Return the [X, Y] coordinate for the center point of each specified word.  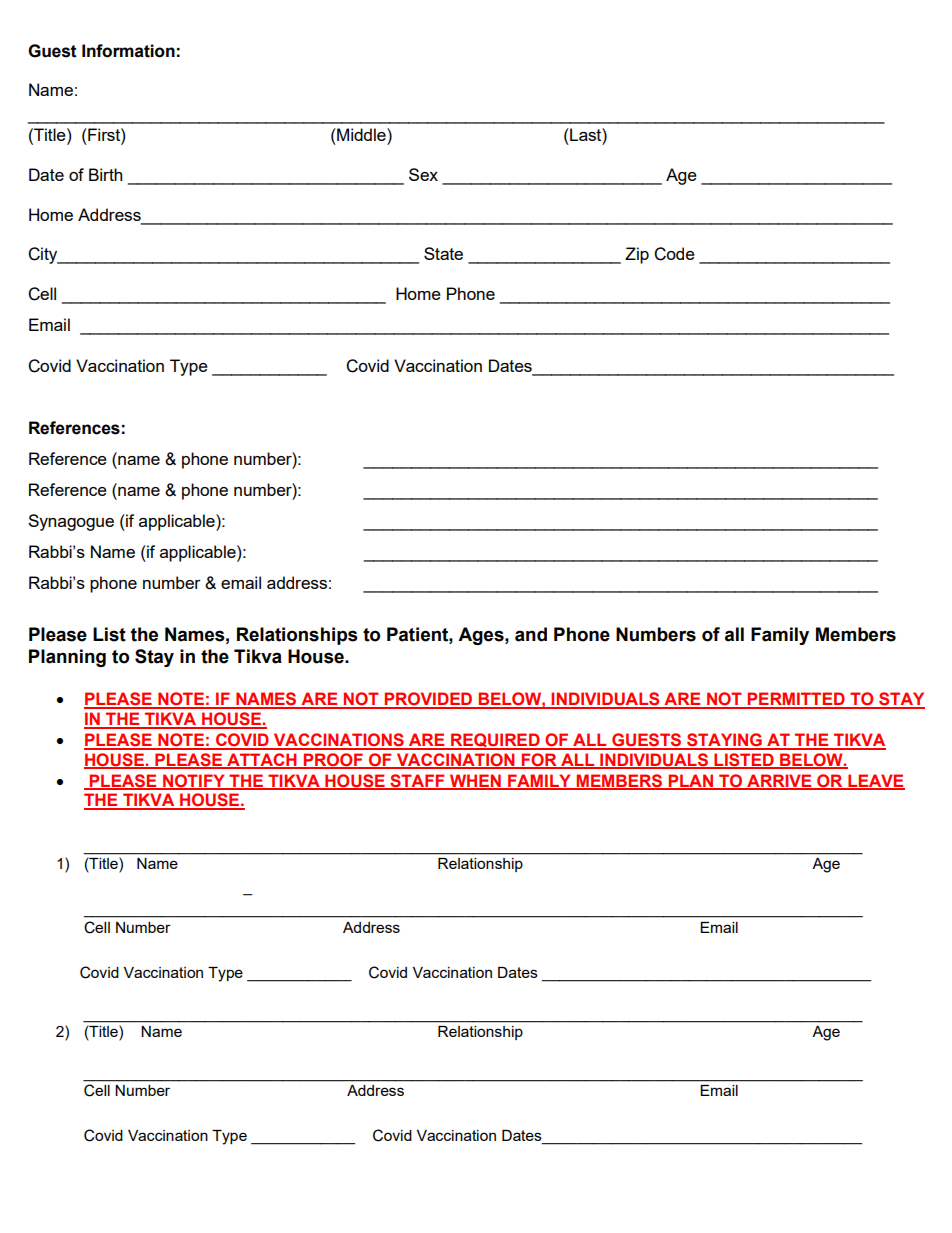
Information [128, 51]
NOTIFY [194, 781]
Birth [105, 174]
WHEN [475, 781]
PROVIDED [429, 700]
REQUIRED [495, 741]
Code [674, 254]
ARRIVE [779, 781]
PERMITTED [796, 700]
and [531, 634]
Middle [361, 134]
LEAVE [875, 781]
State [443, 253]
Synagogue [71, 522]
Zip [637, 255]
